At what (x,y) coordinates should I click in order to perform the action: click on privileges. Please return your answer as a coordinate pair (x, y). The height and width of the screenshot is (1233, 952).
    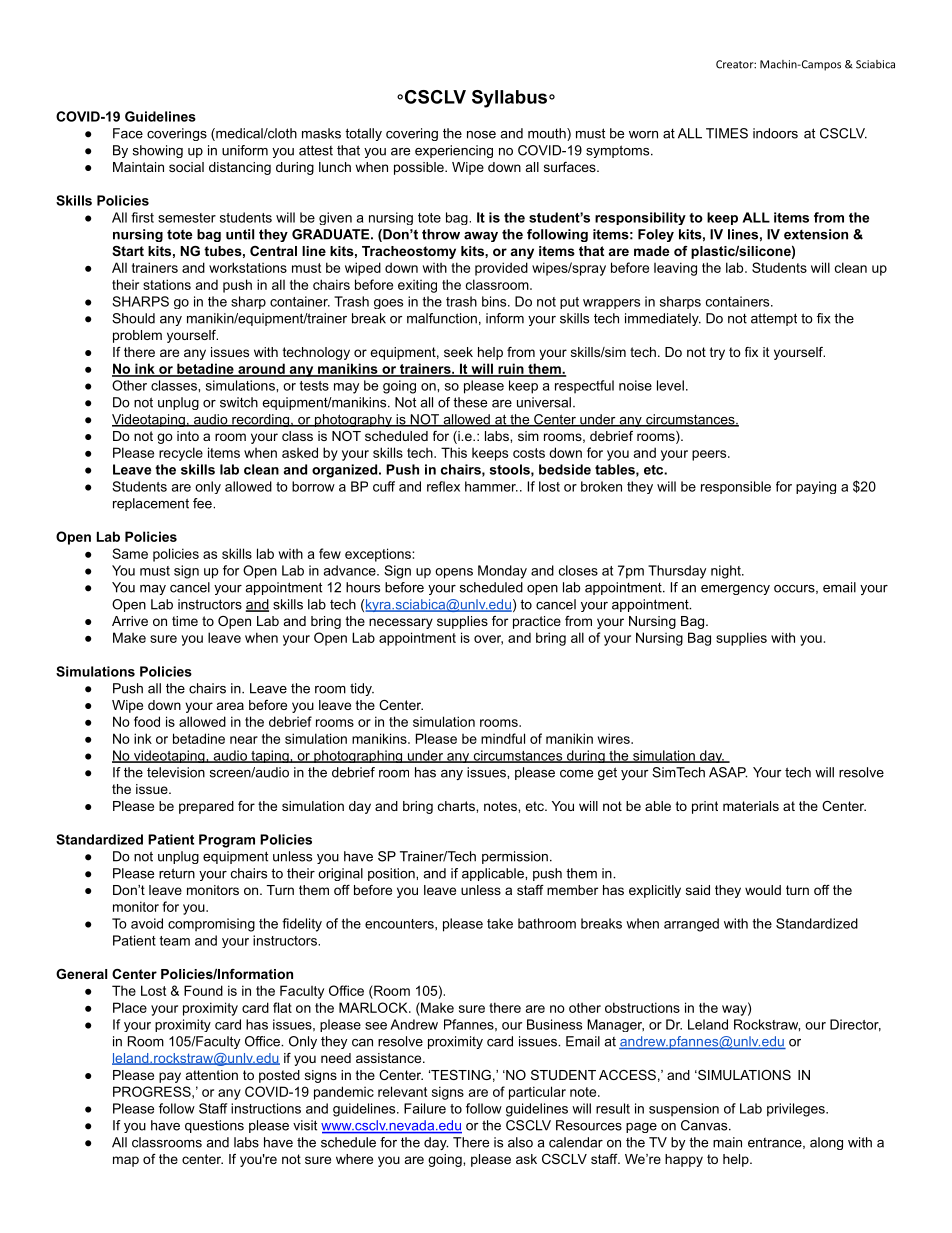
    Looking at the image, I should click on (797, 1110).
